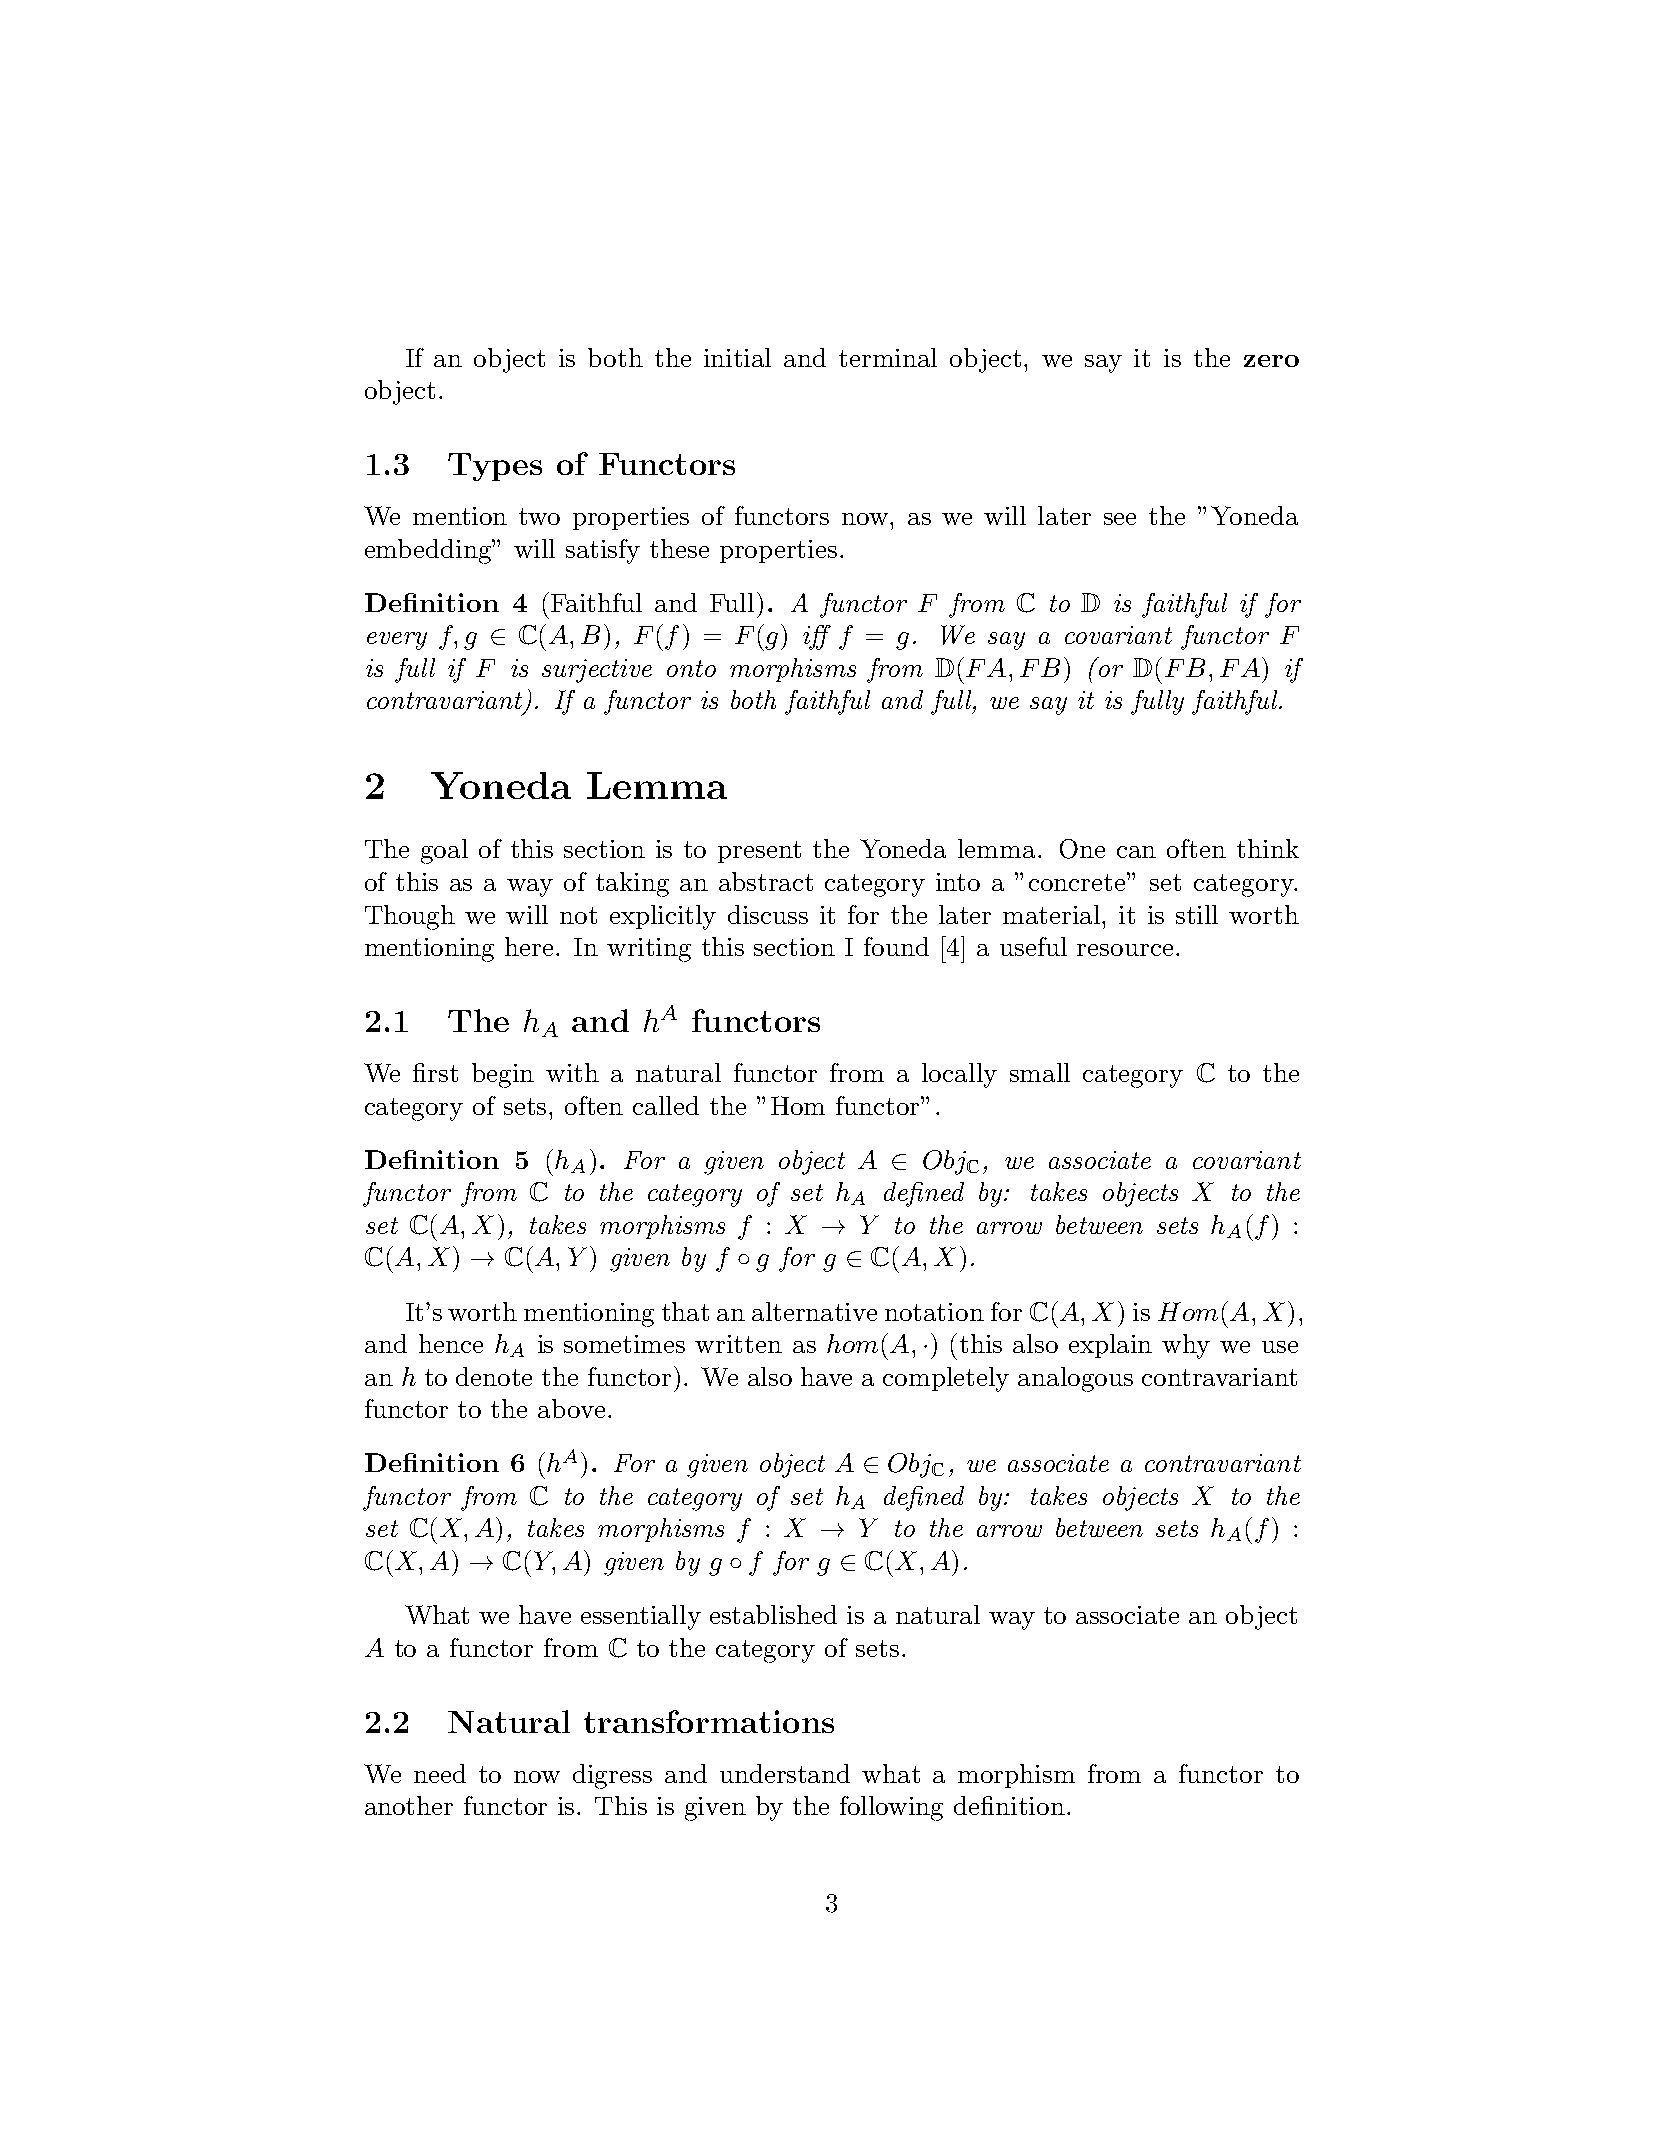 The image size is (1666, 2155). Describe the element at coordinates (785, 1773) in the image. I see `understand` at that location.
